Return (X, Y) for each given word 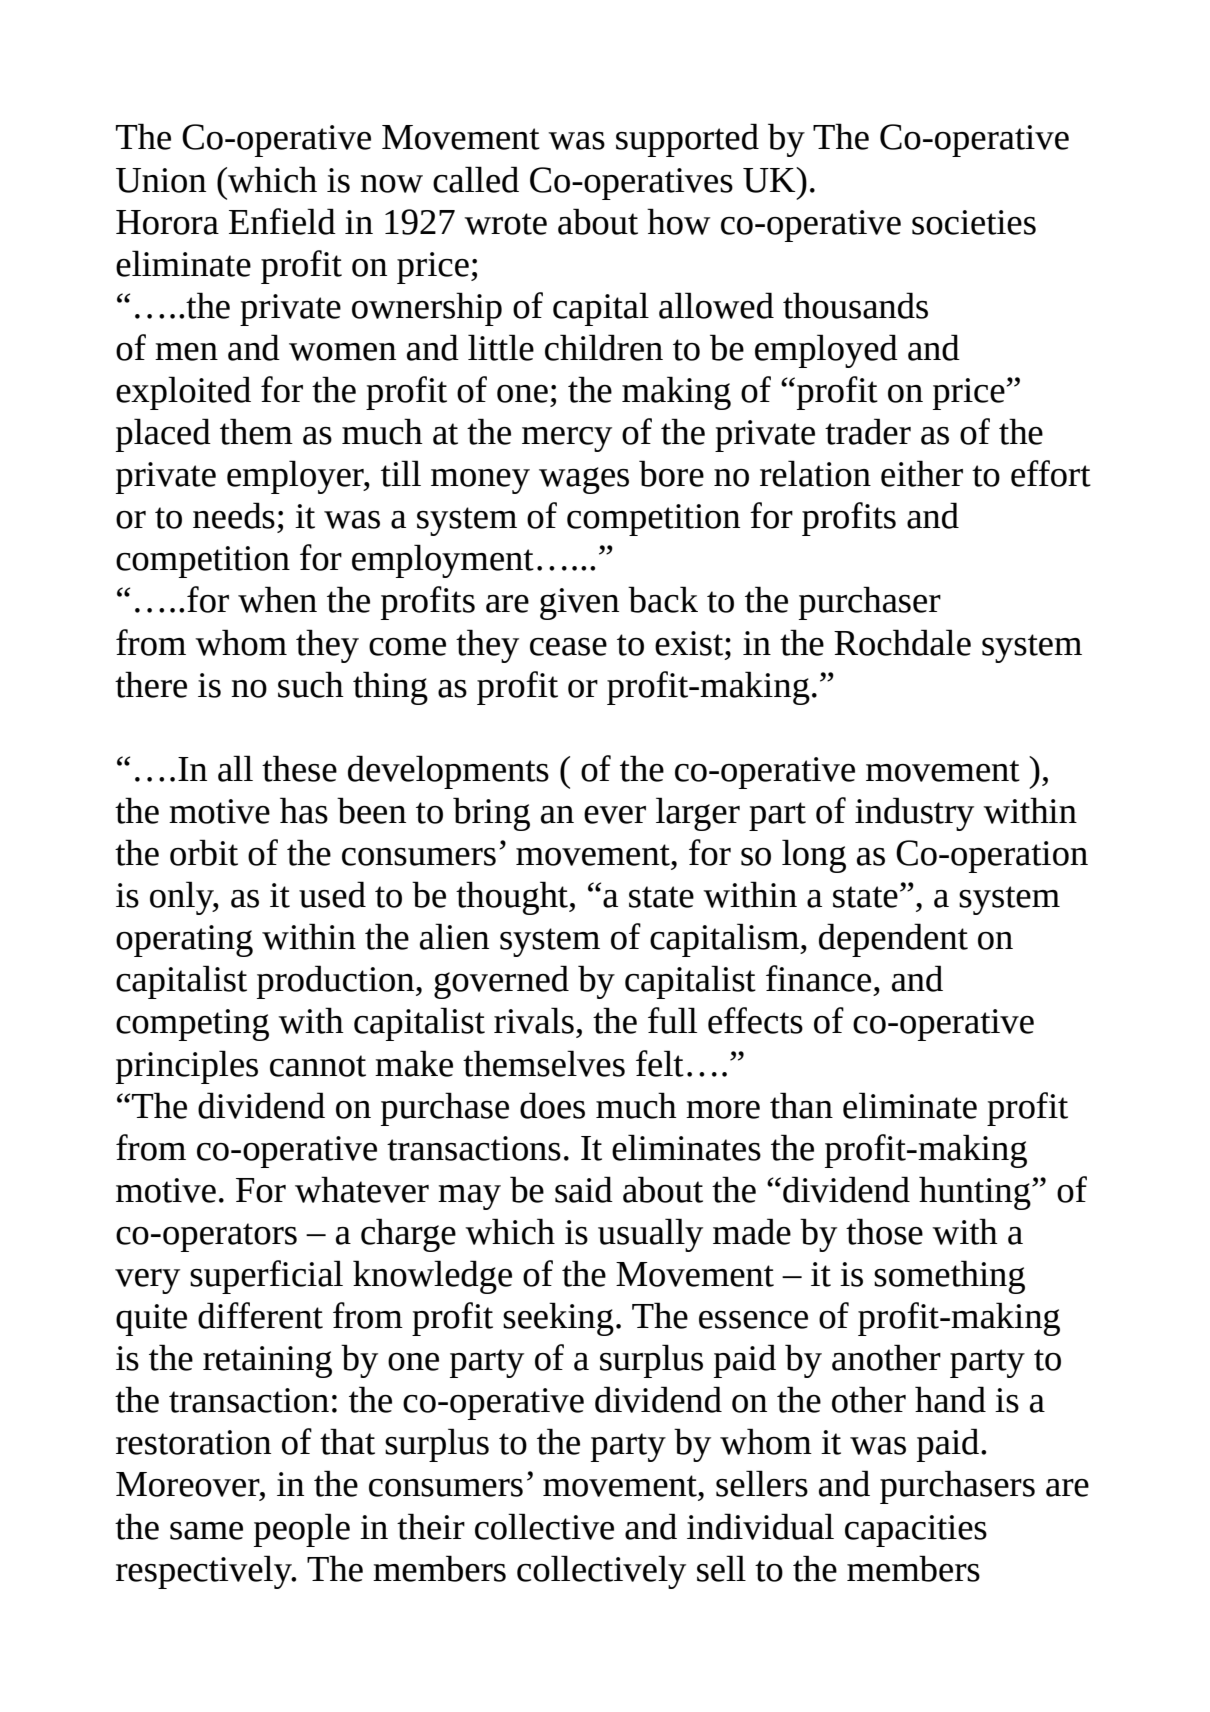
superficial (266, 1277)
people (302, 1530)
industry (914, 814)
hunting (976, 1193)
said (584, 1189)
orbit (204, 852)
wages (584, 480)
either (922, 473)
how (679, 221)
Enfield (282, 221)
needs (234, 515)
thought (513, 898)
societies (974, 222)
